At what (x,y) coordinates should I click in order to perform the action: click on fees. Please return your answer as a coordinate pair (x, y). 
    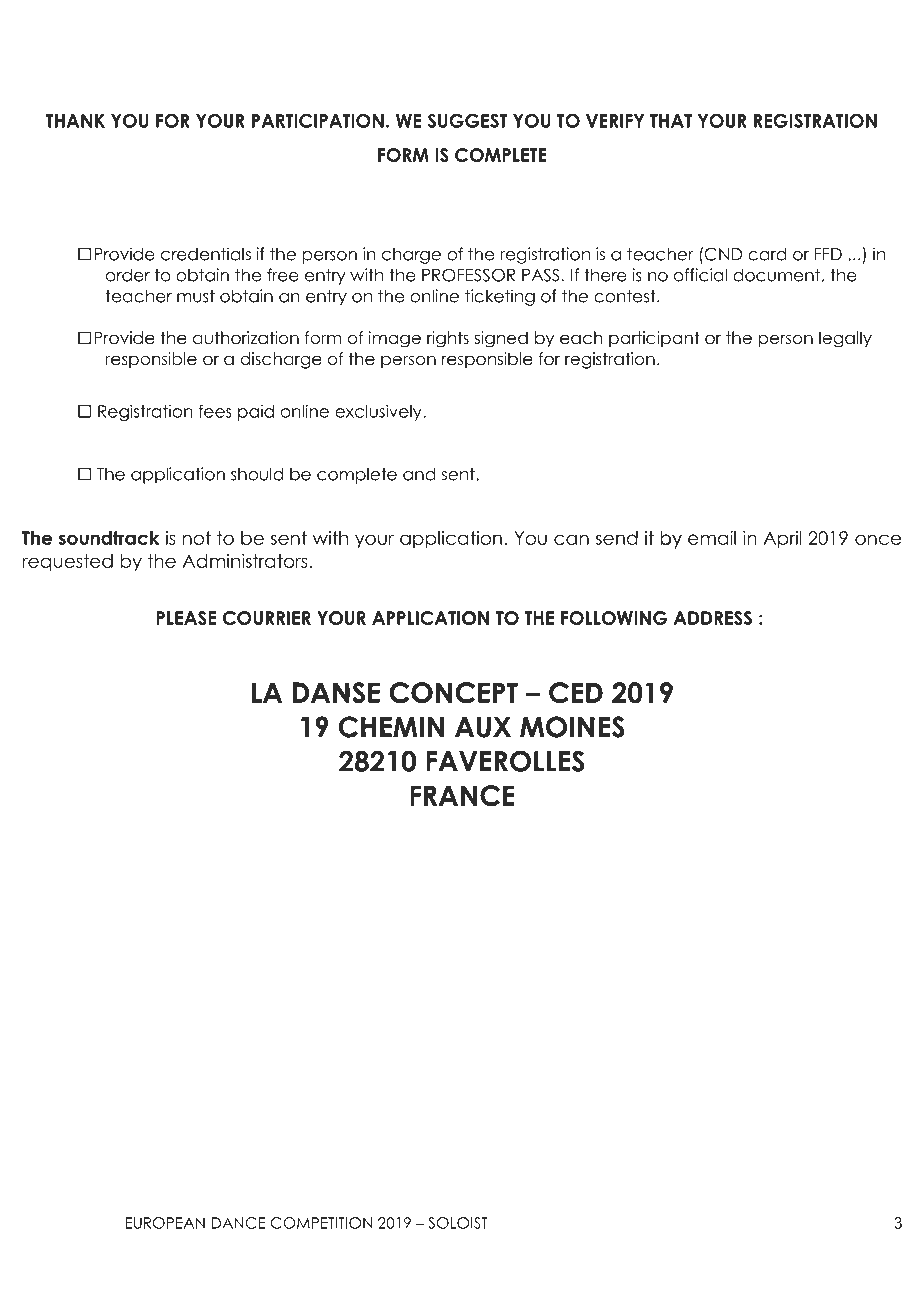
    Looking at the image, I should click on (215, 411).
